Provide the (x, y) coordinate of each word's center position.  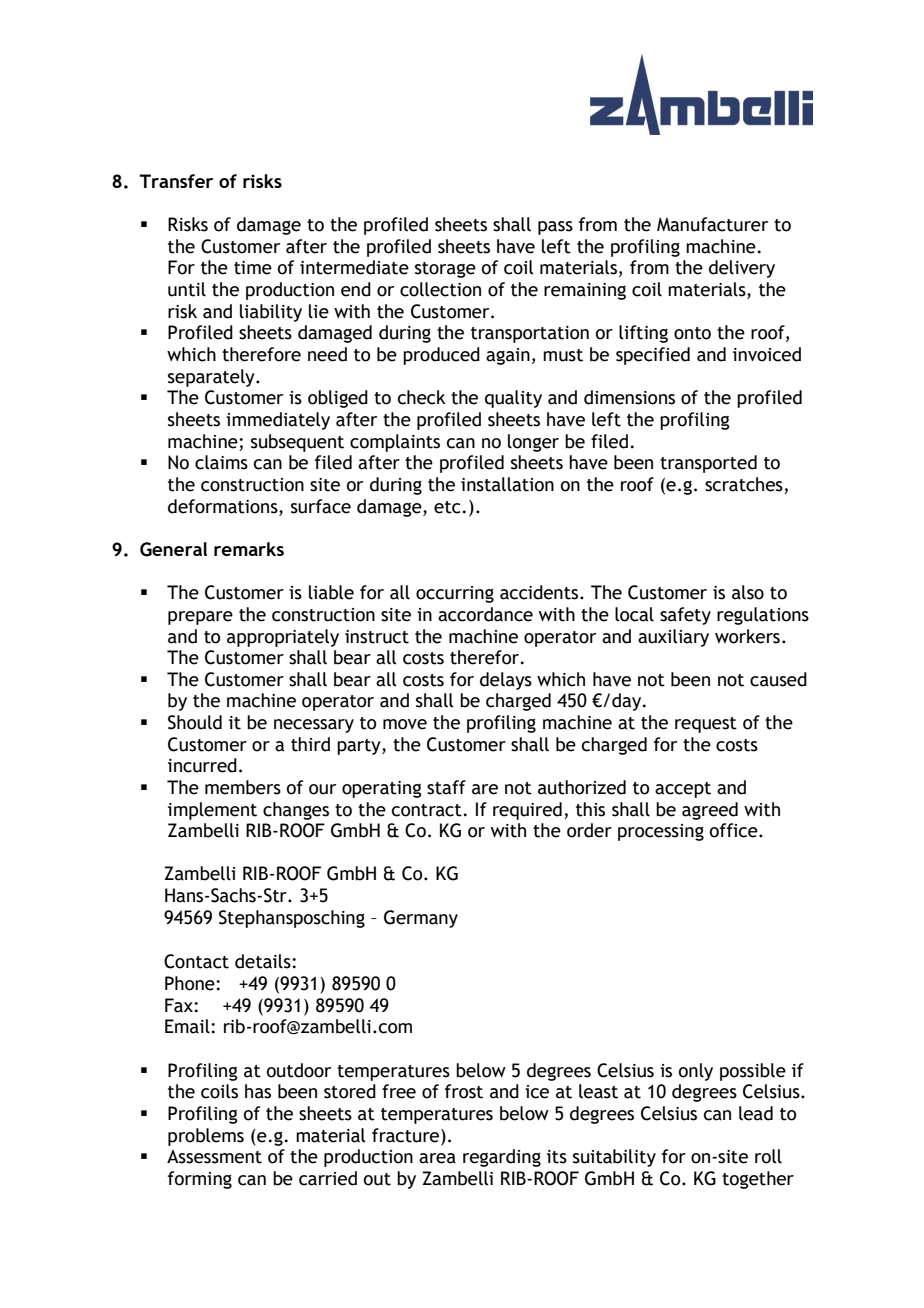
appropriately (283, 638)
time (253, 268)
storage (445, 270)
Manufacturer (712, 224)
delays (506, 681)
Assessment (214, 1157)
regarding (502, 1158)
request (706, 725)
